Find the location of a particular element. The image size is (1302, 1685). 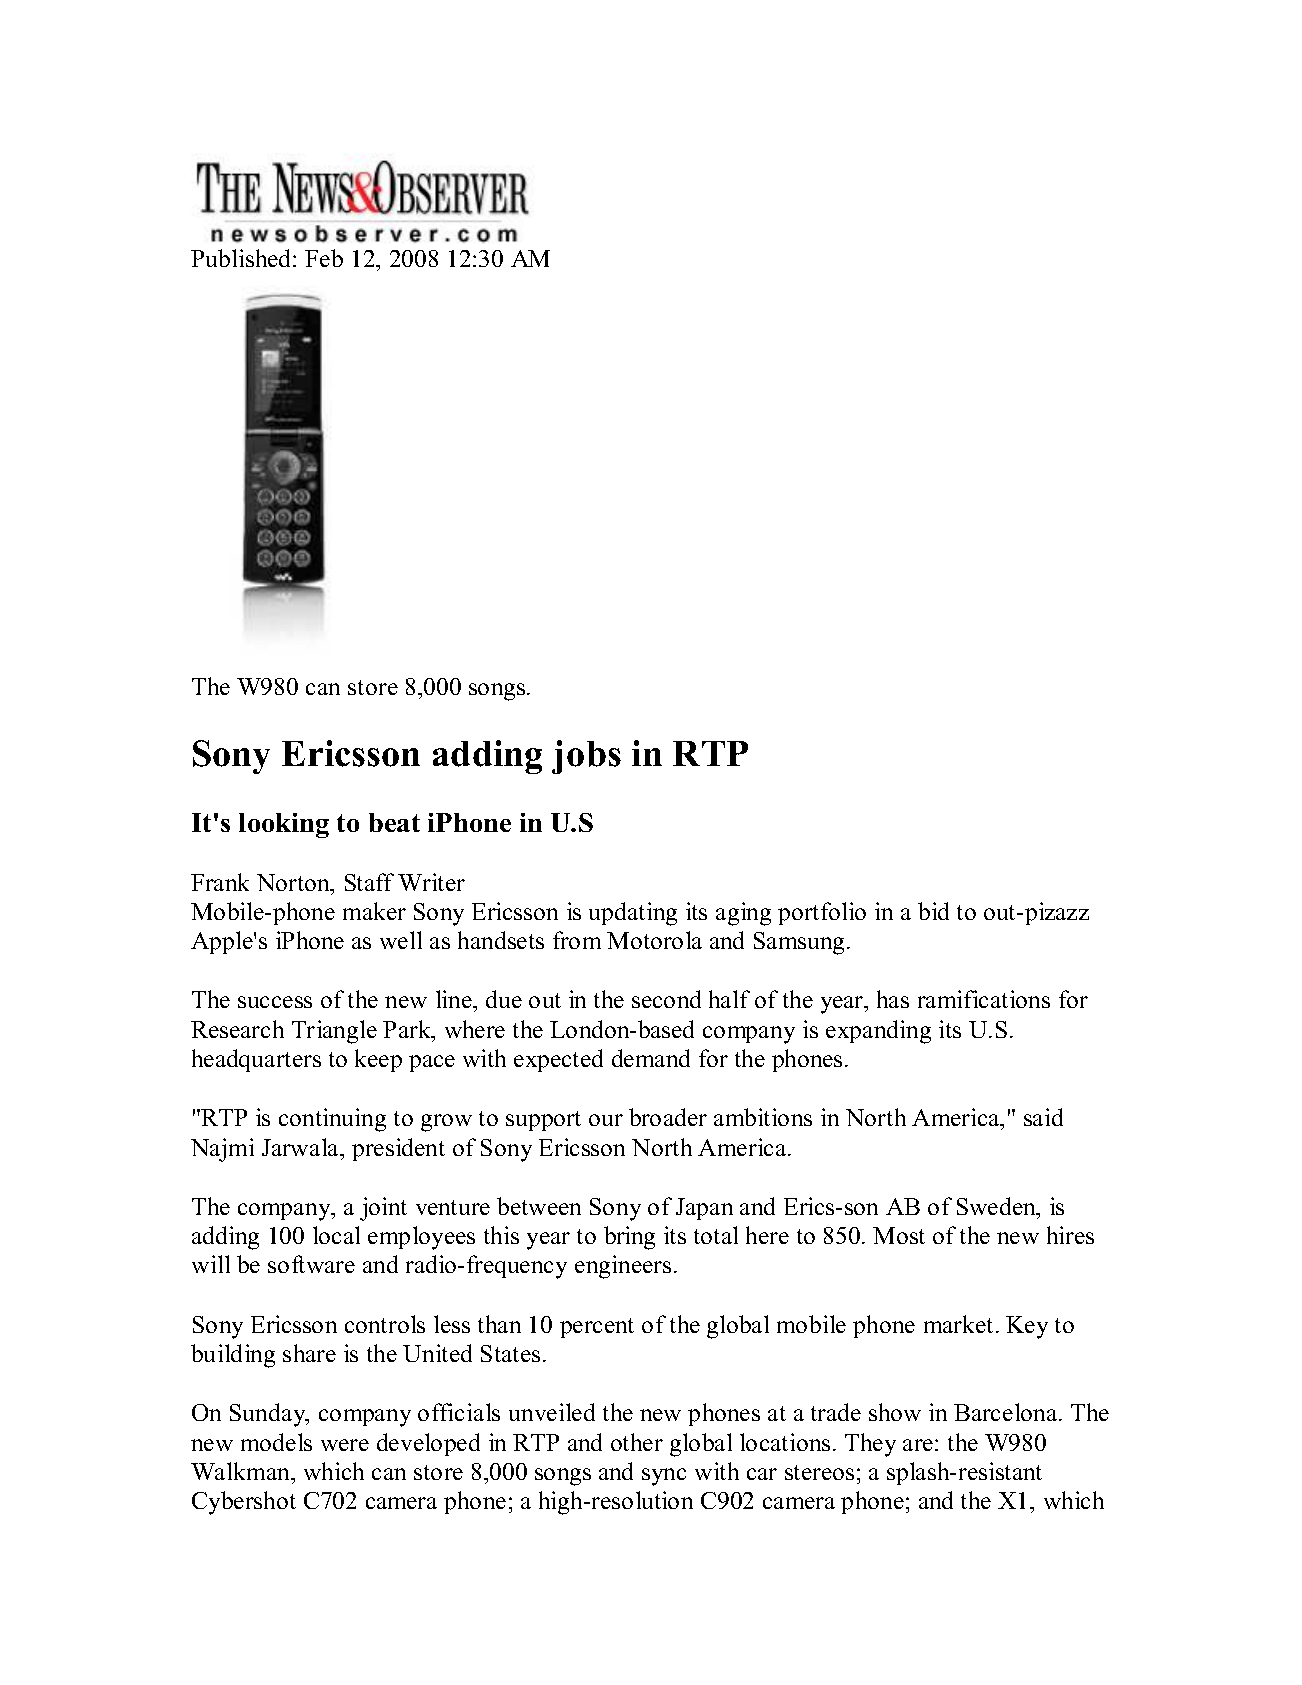

broader is located at coordinates (668, 1117).
